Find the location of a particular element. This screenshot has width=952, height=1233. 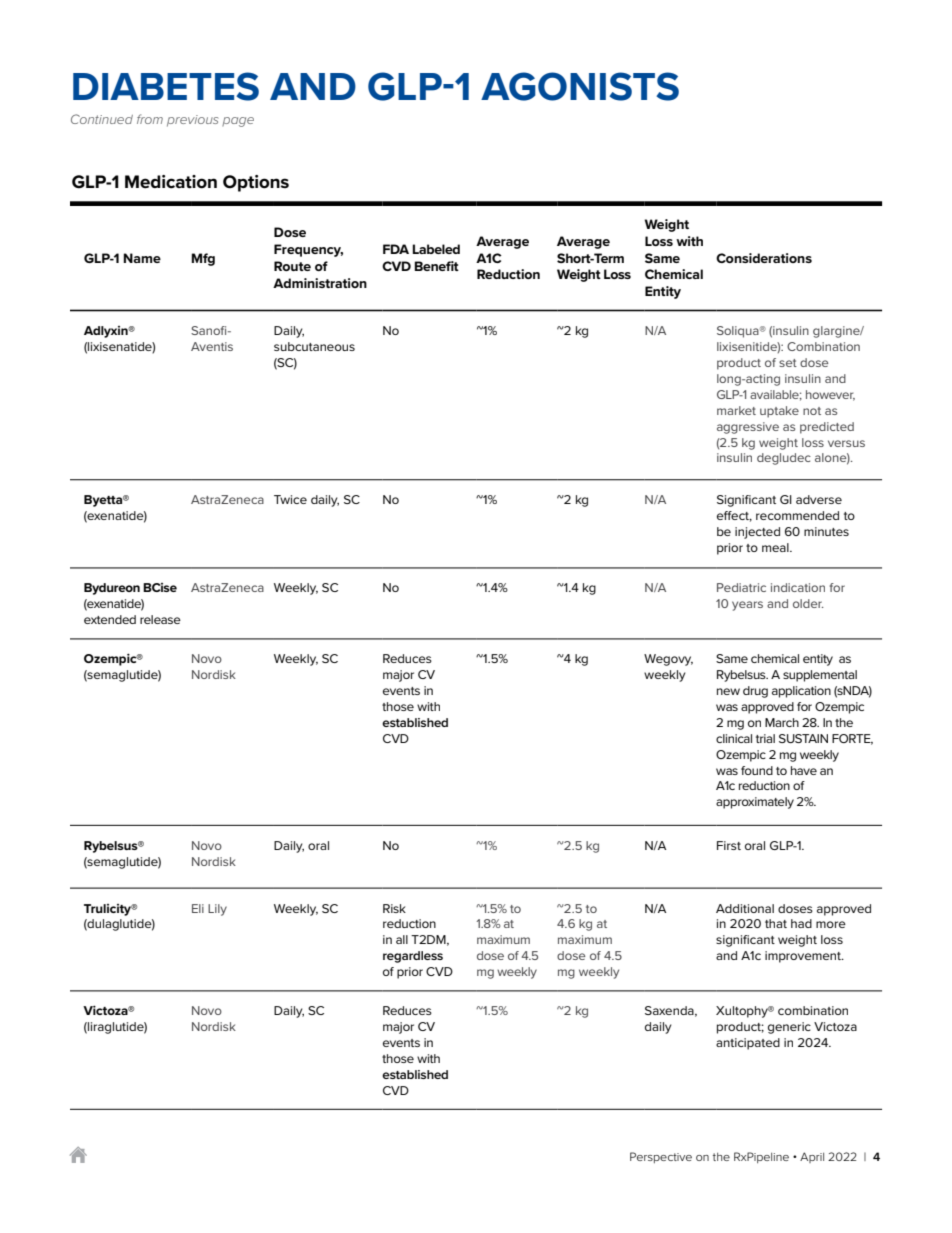

AGONISTS is located at coordinates (580, 86).
